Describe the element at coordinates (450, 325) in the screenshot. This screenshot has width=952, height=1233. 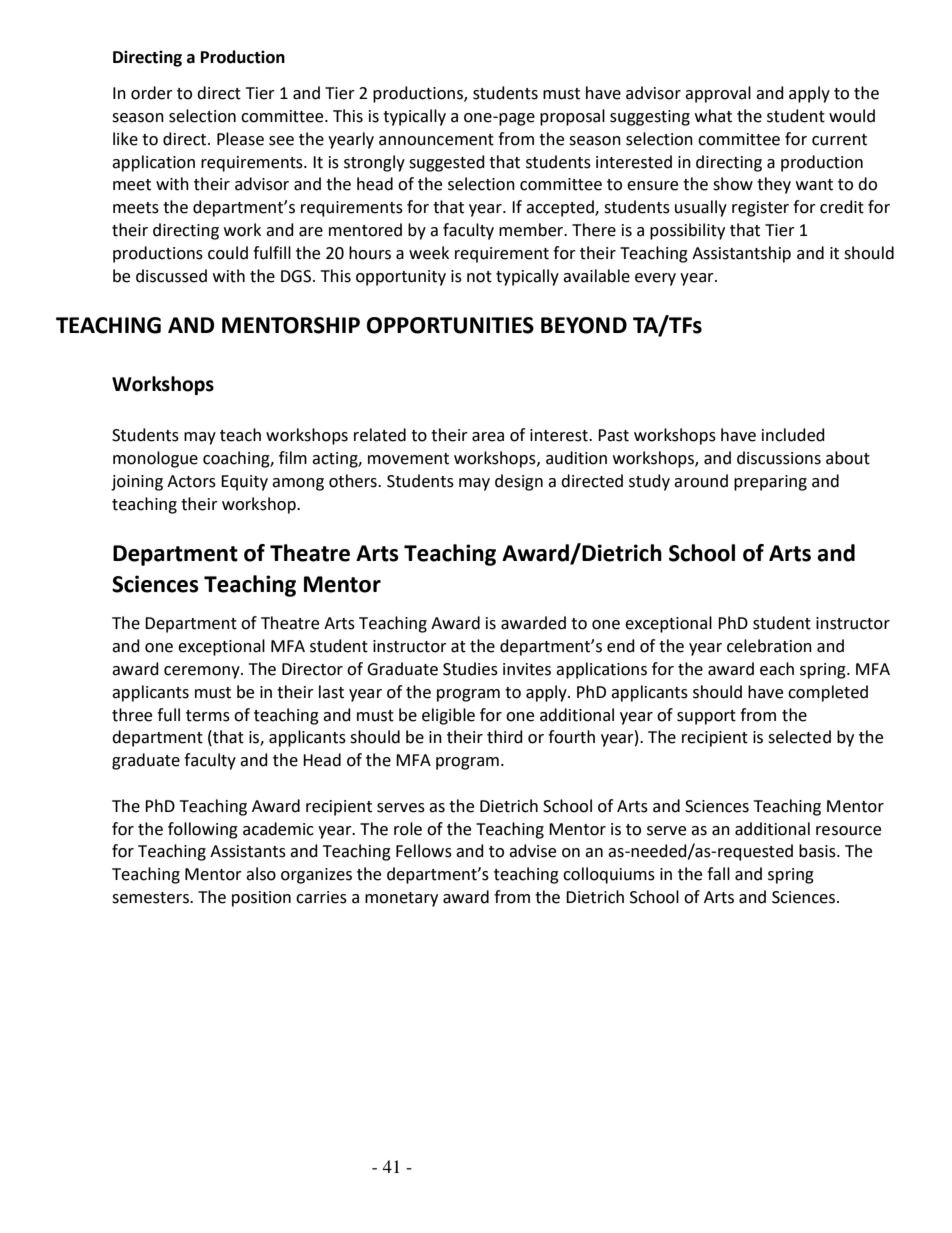
I see `OPPORTUNITIES` at that location.
